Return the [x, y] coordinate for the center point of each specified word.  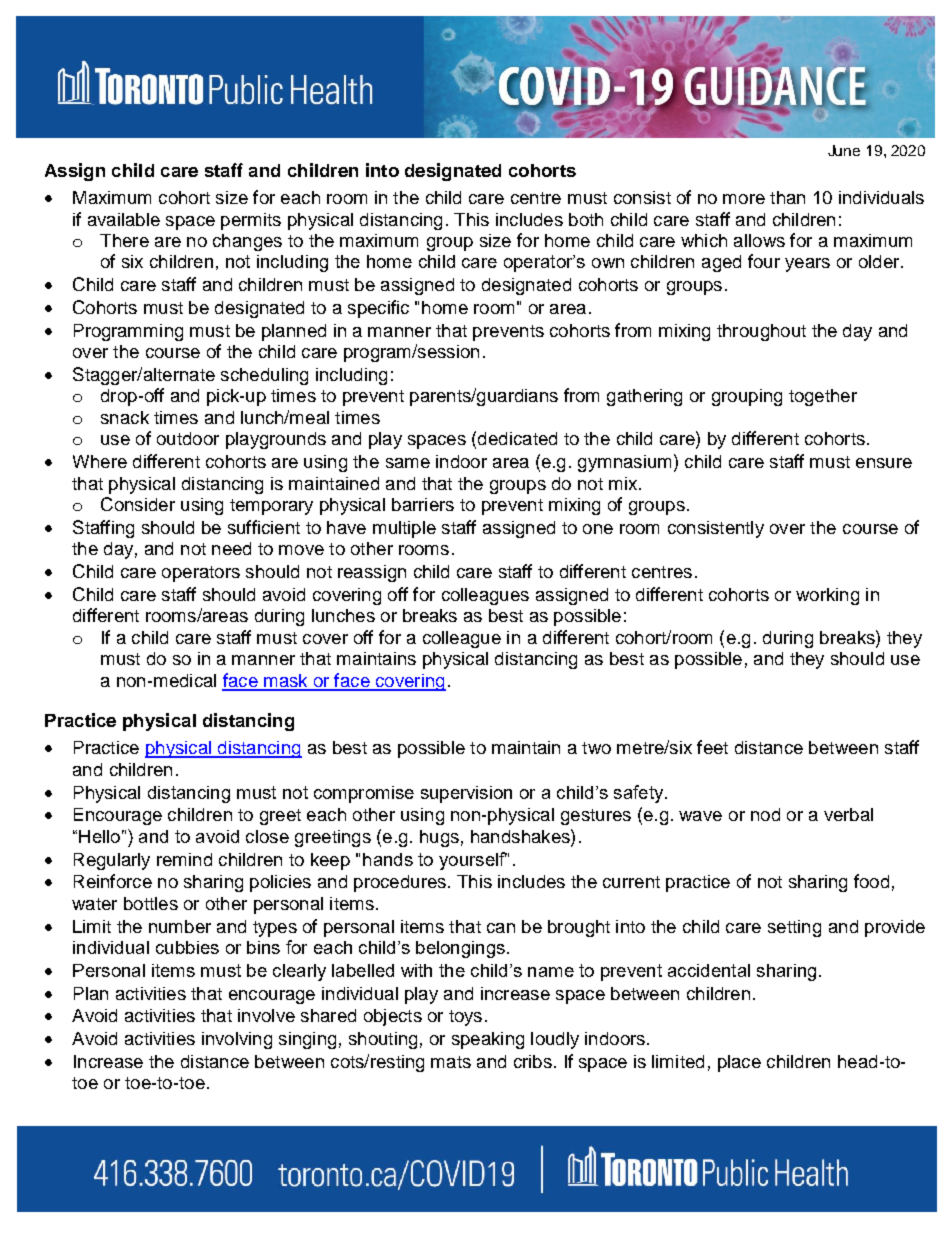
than [787, 197]
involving [237, 1040]
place [739, 1063]
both [586, 219]
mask [286, 682]
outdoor [188, 438]
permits [251, 221]
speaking [488, 1040]
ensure [884, 463]
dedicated [517, 438]
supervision [466, 794]
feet [712, 747]
